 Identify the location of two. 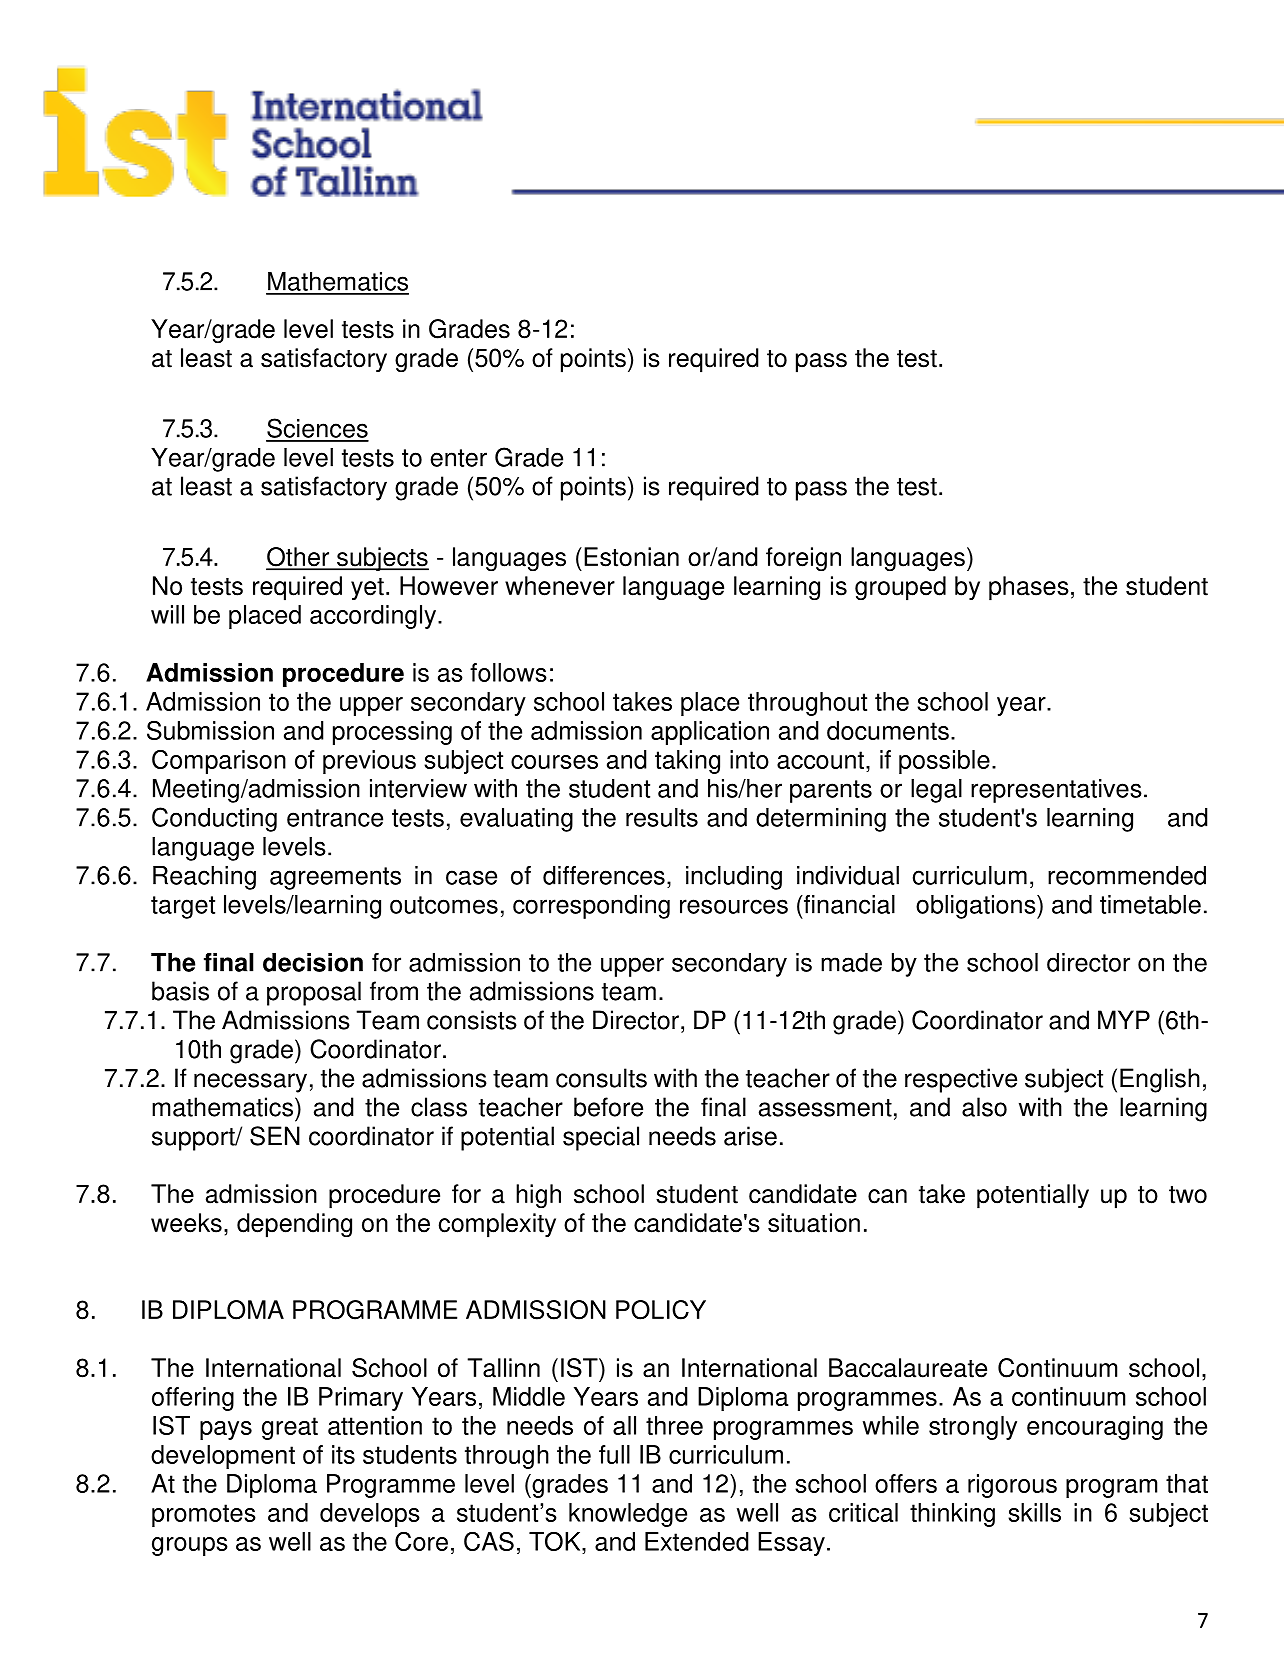
(1188, 1195).
